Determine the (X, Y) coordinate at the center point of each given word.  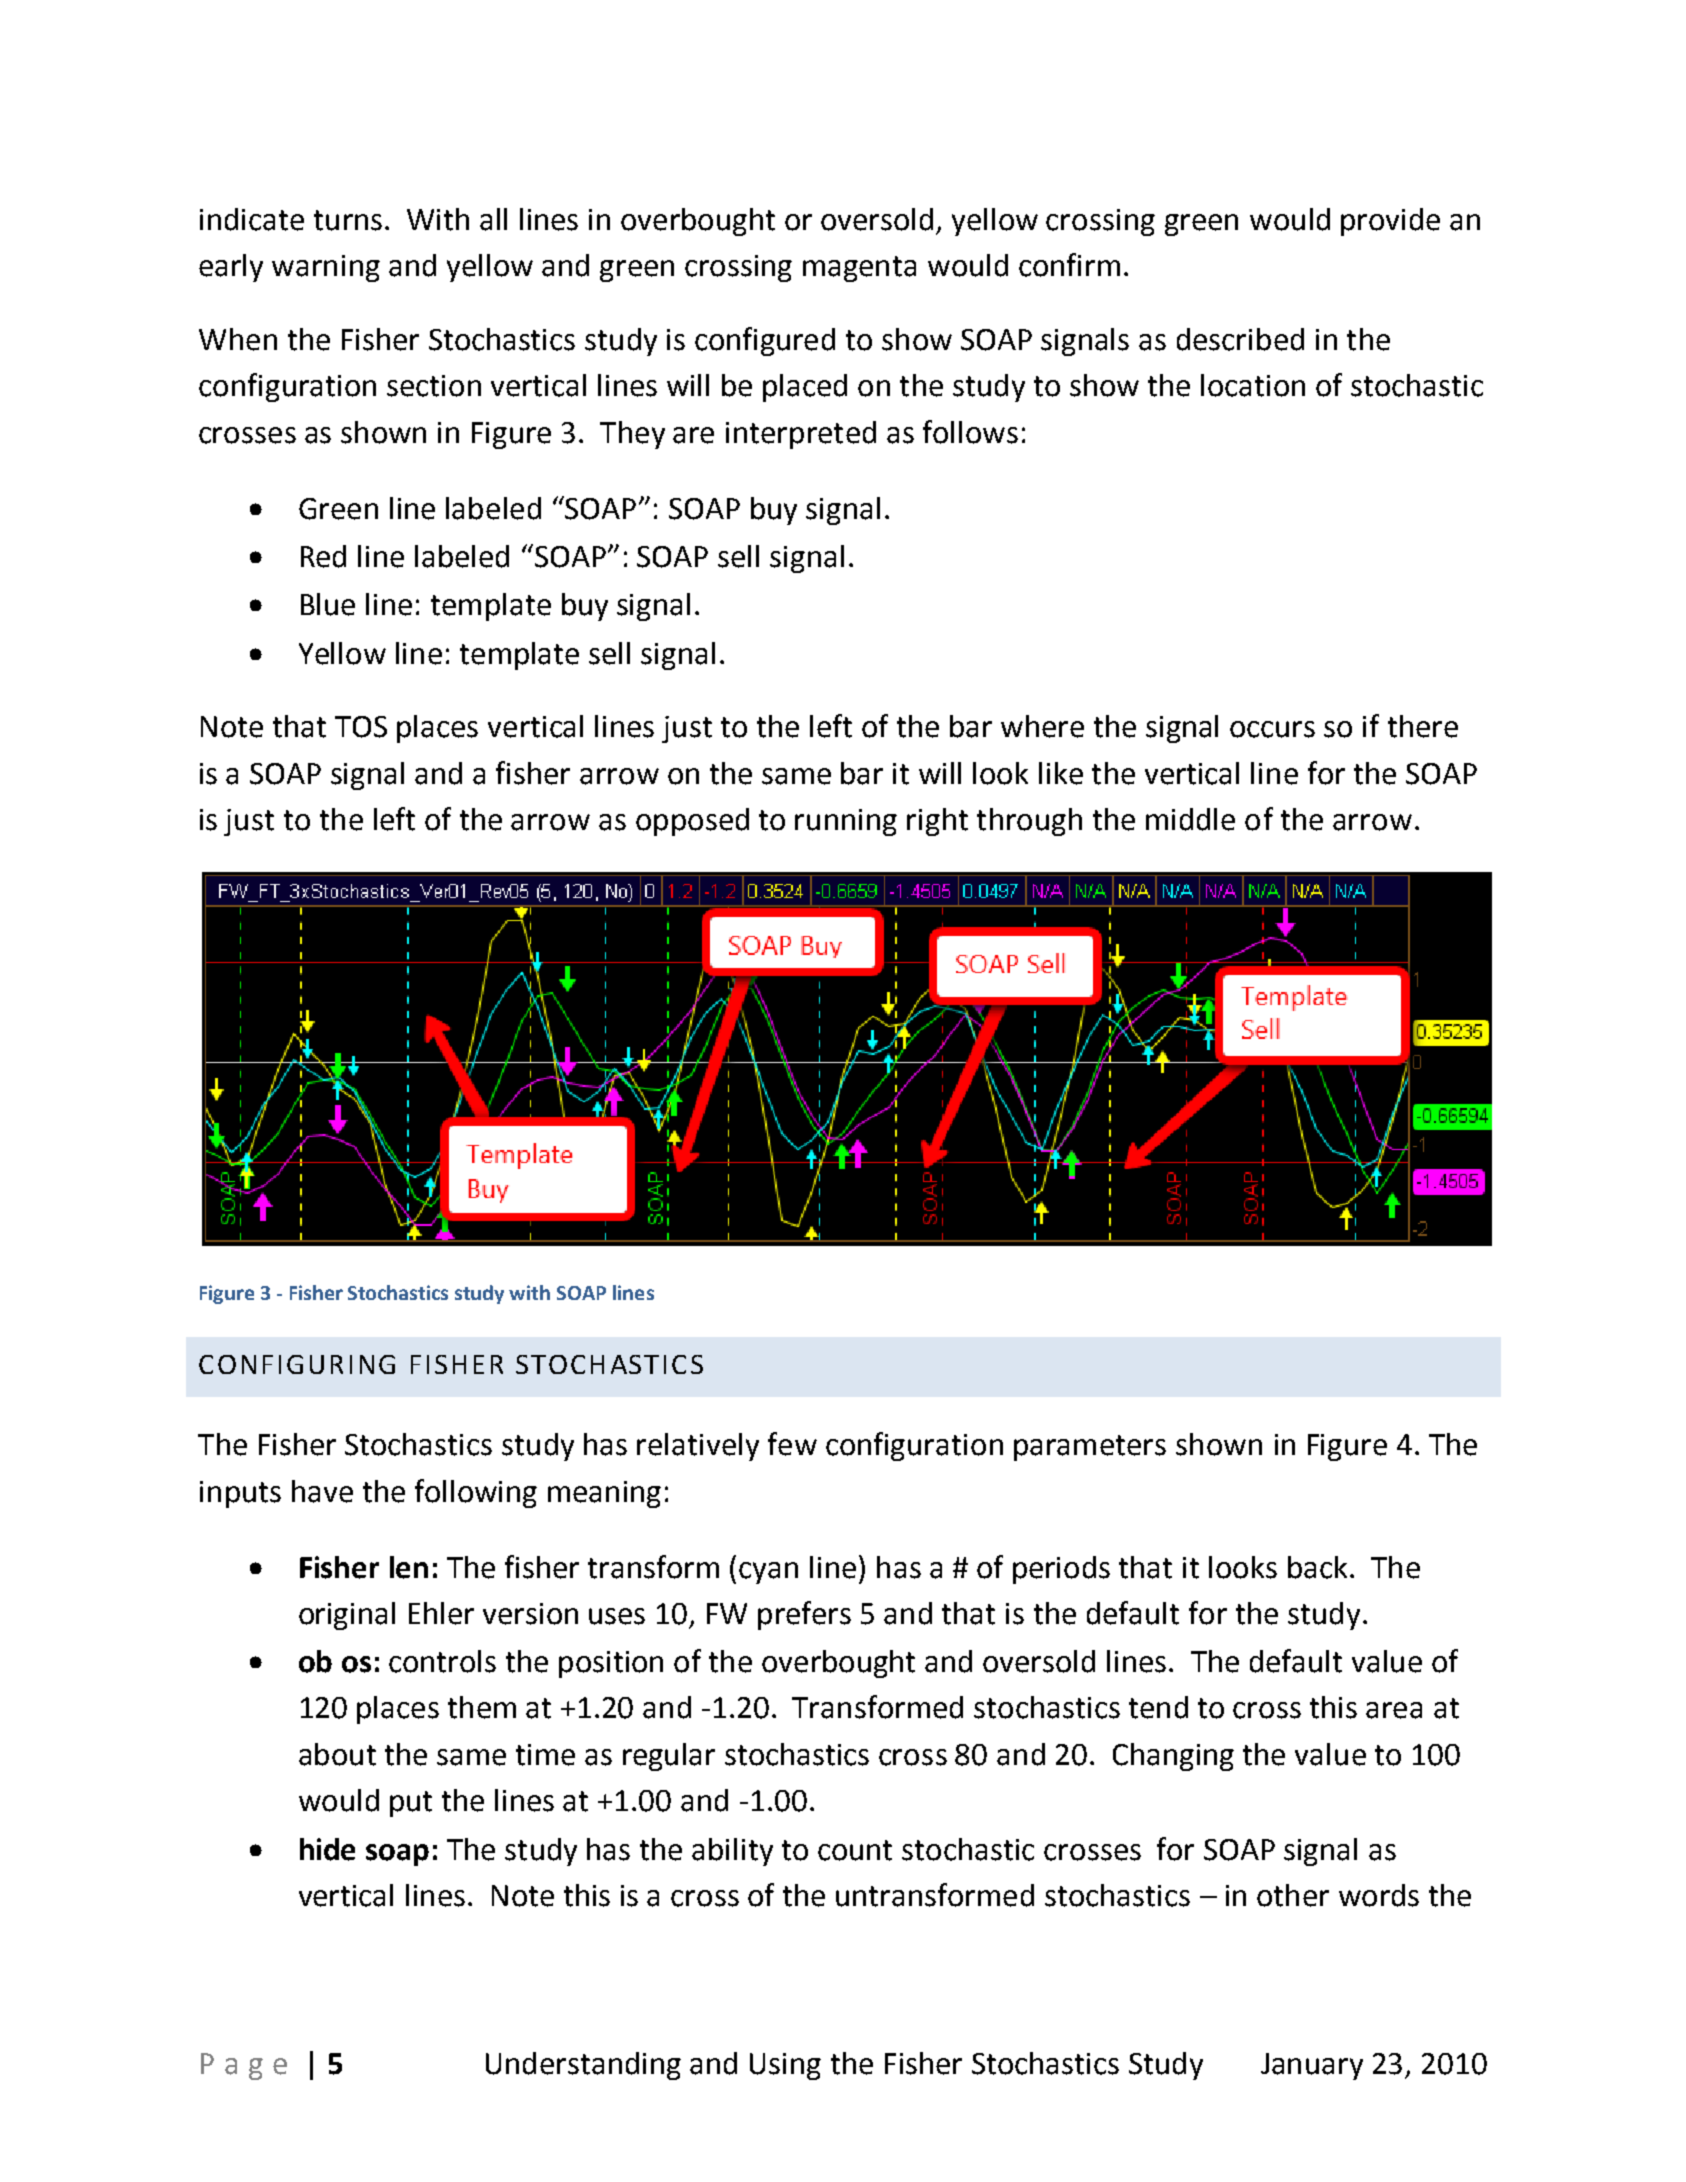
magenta (859, 269)
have (322, 1491)
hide (327, 1849)
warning (326, 268)
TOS (361, 727)
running (846, 822)
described (1240, 339)
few (792, 1444)
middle (1190, 819)
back (1317, 1567)
